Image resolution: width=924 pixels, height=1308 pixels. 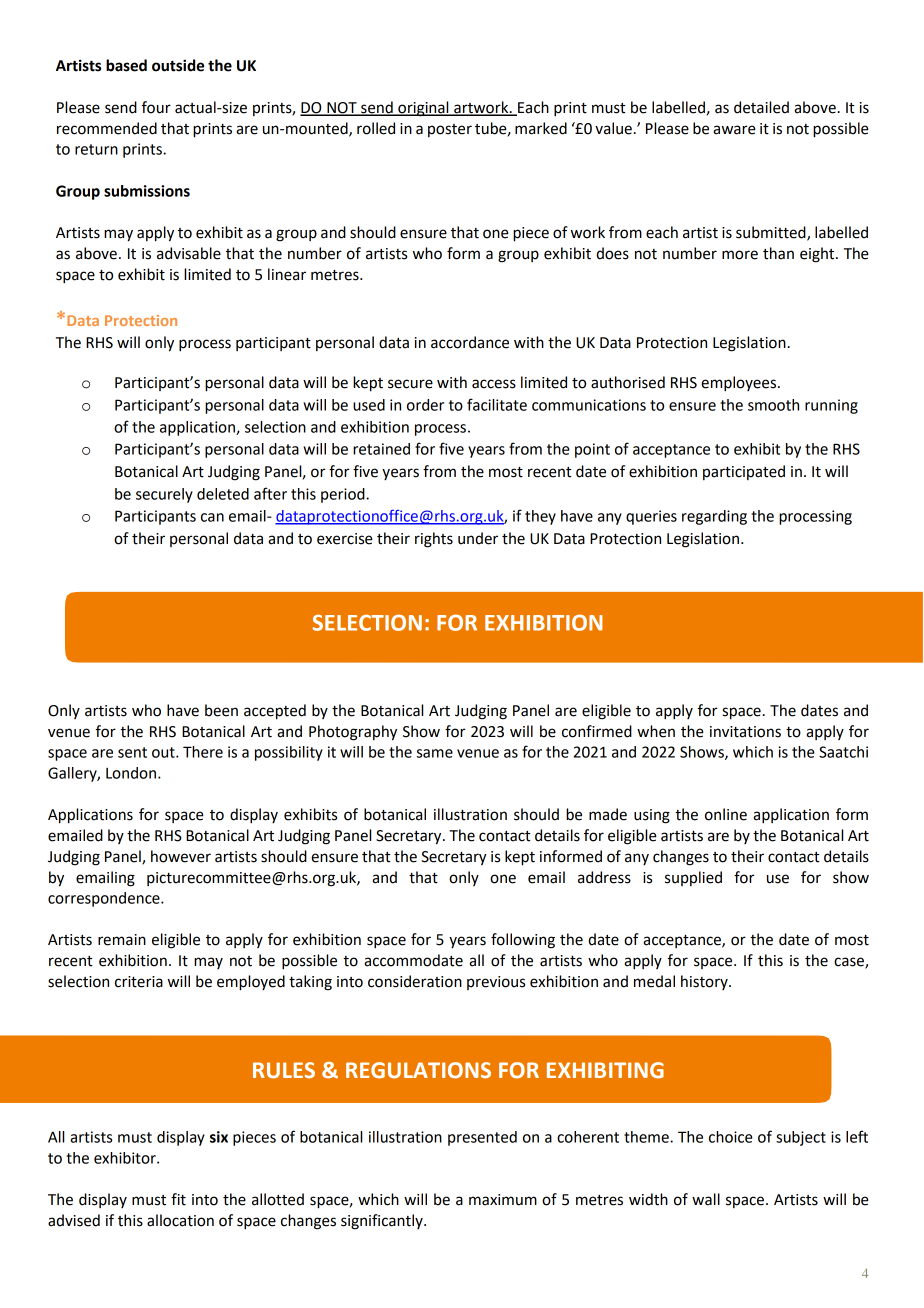 I want to click on fit, so click(x=178, y=1199).
